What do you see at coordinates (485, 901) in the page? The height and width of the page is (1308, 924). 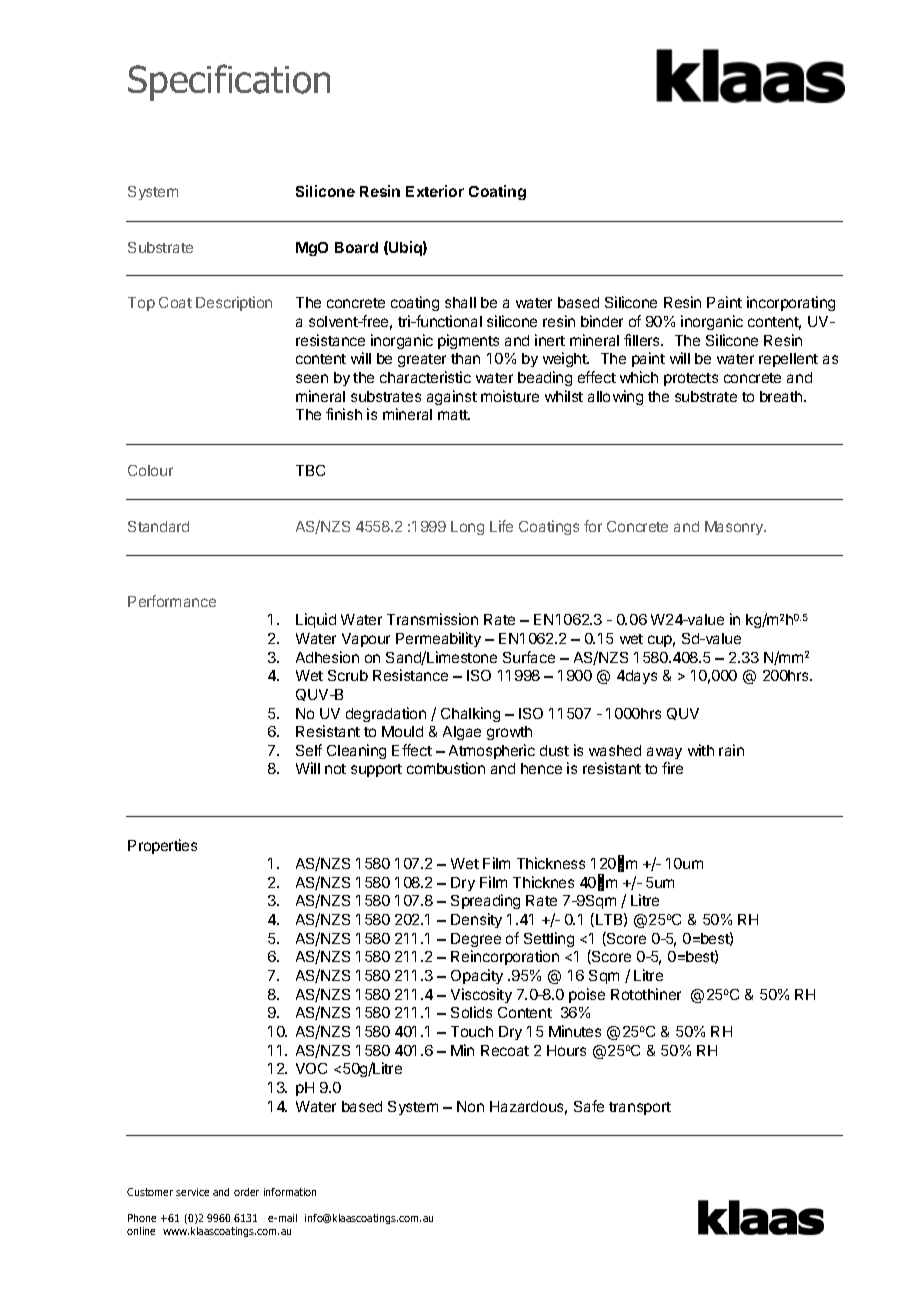 I see `Spreading` at bounding box center [485, 901].
